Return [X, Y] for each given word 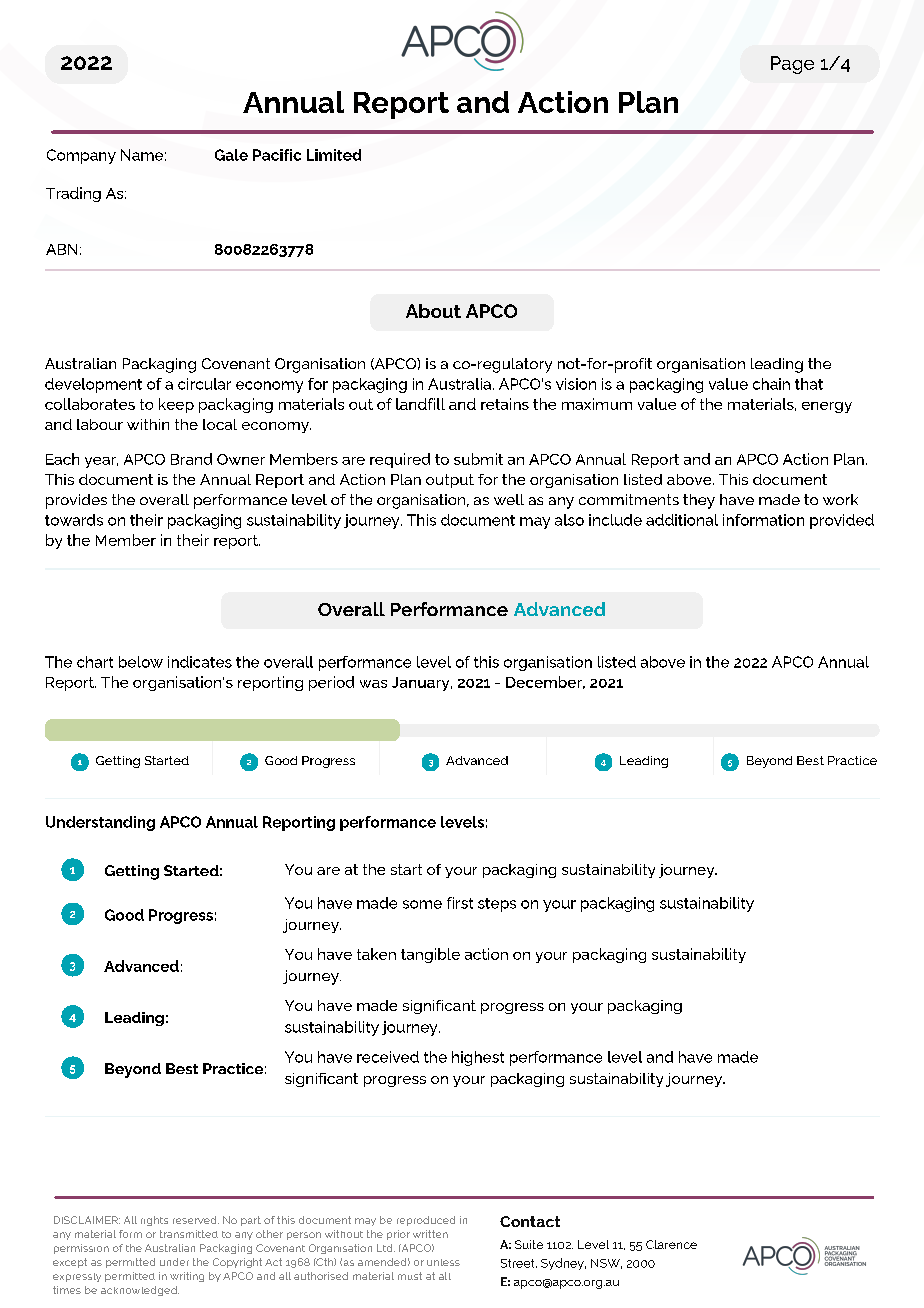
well [509, 499]
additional [682, 520]
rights [154, 1221]
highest [478, 1058]
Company [81, 156]
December [545, 682]
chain [771, 384]
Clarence [671, 1244]
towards [74, 520]
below [141, 662]
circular [204, 384]
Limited [334, 155]
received [388, 1057]
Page [792, 65]
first [460, 903]
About [433, 311]
